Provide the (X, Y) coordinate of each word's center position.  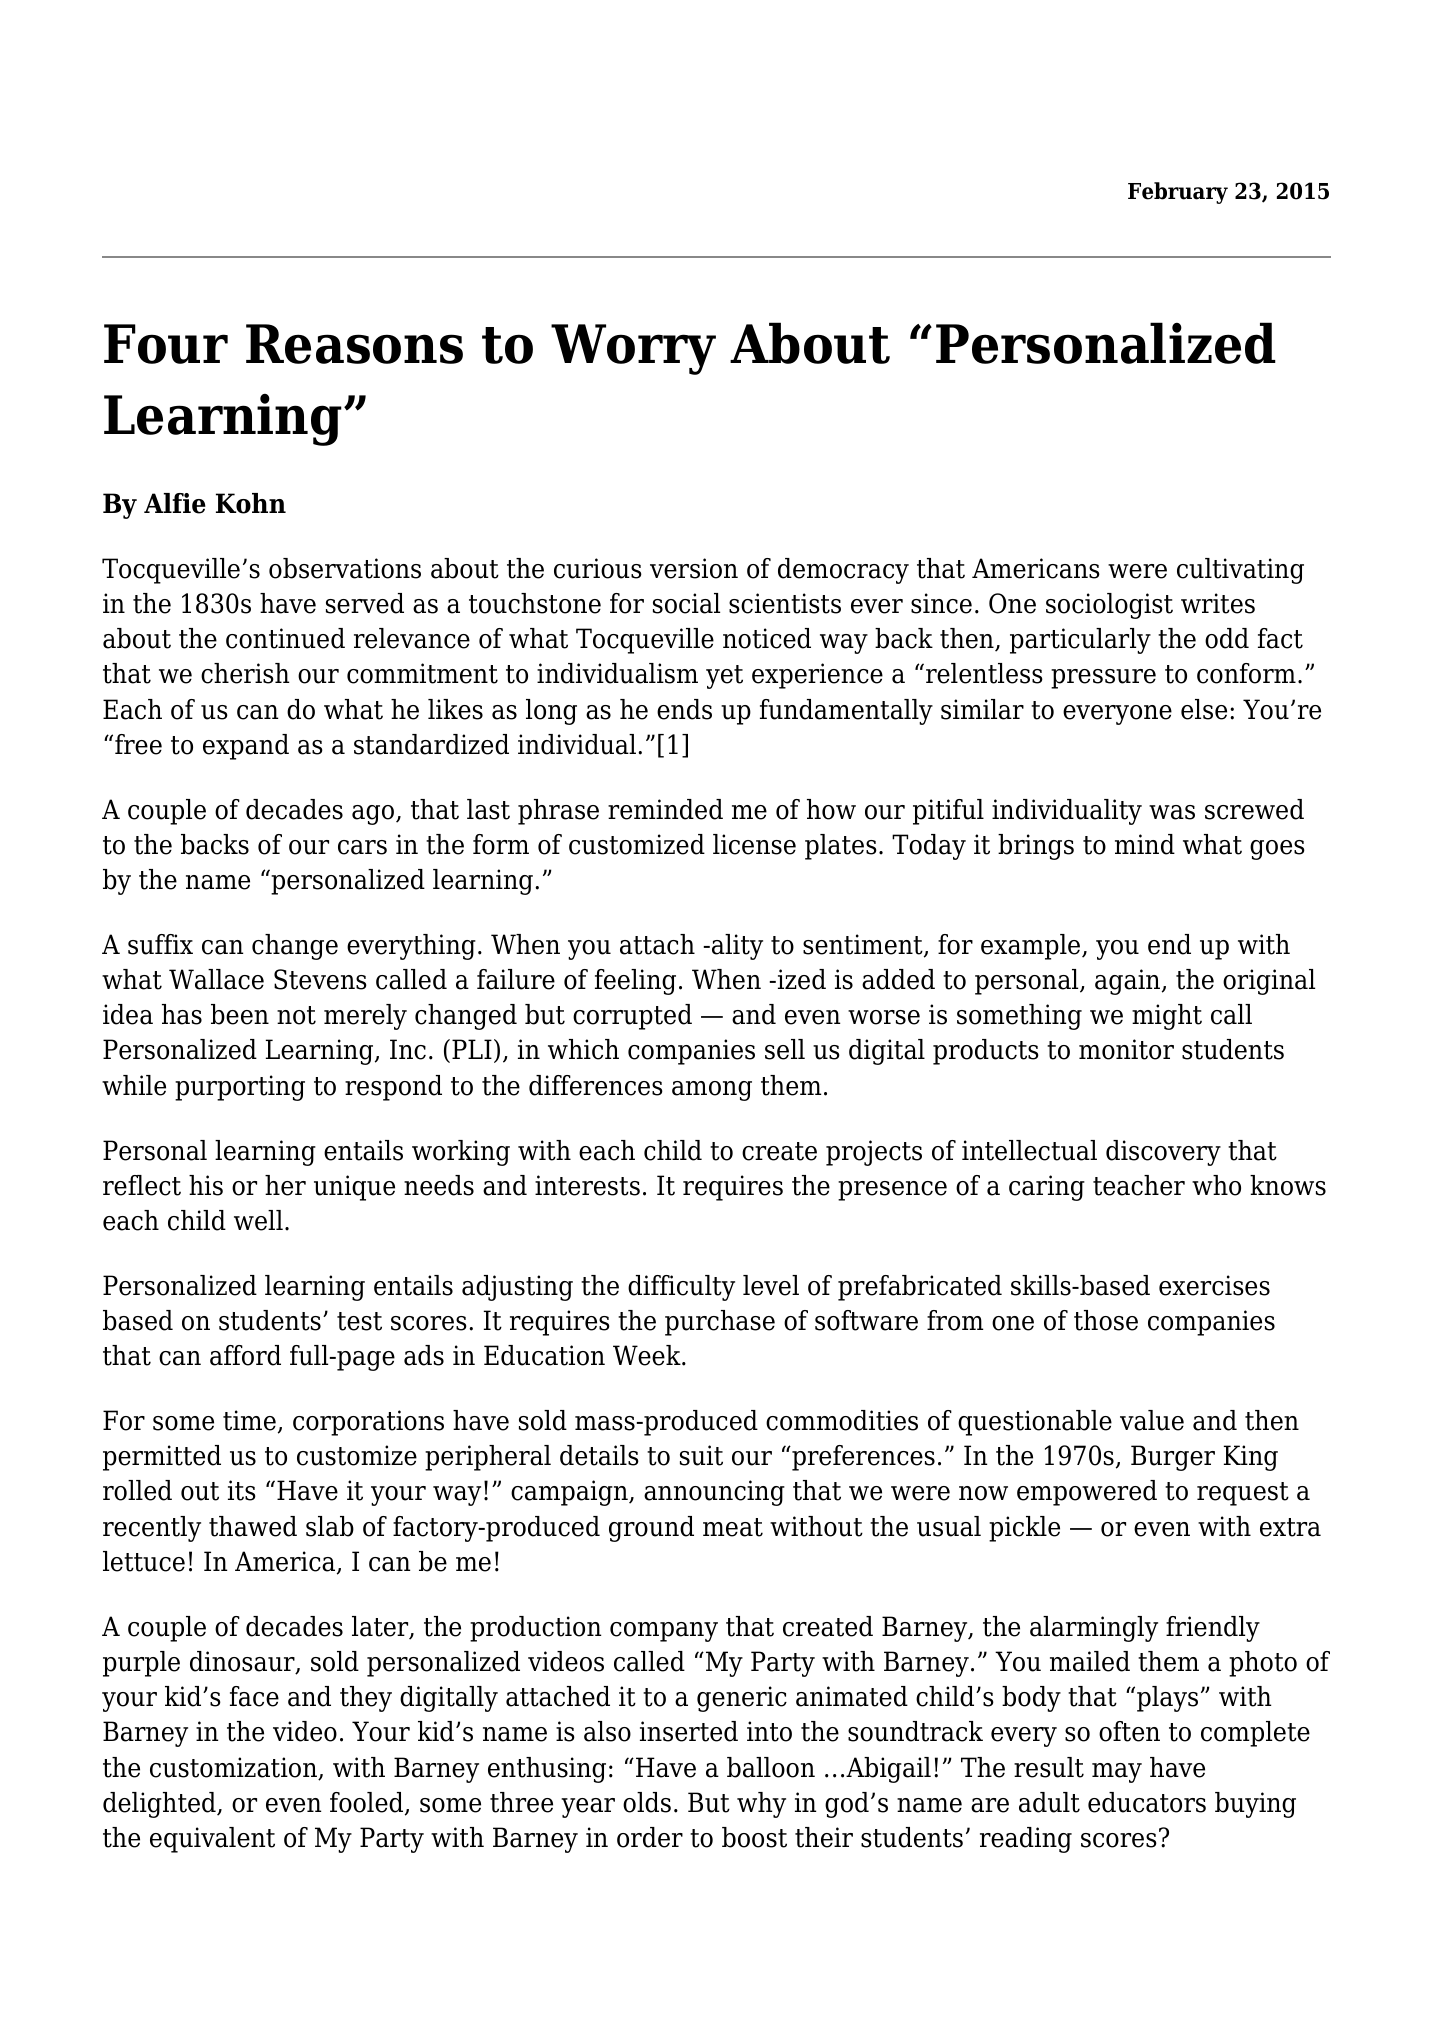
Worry (633, 349)
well (258, 1220)
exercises (1214, 1285)
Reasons (354, 344)
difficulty (681, 1288)
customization (234, 1768)
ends (684, 709)
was (1172, 812)
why (761, 1805)
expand (246, 747)
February (1178, 193)
